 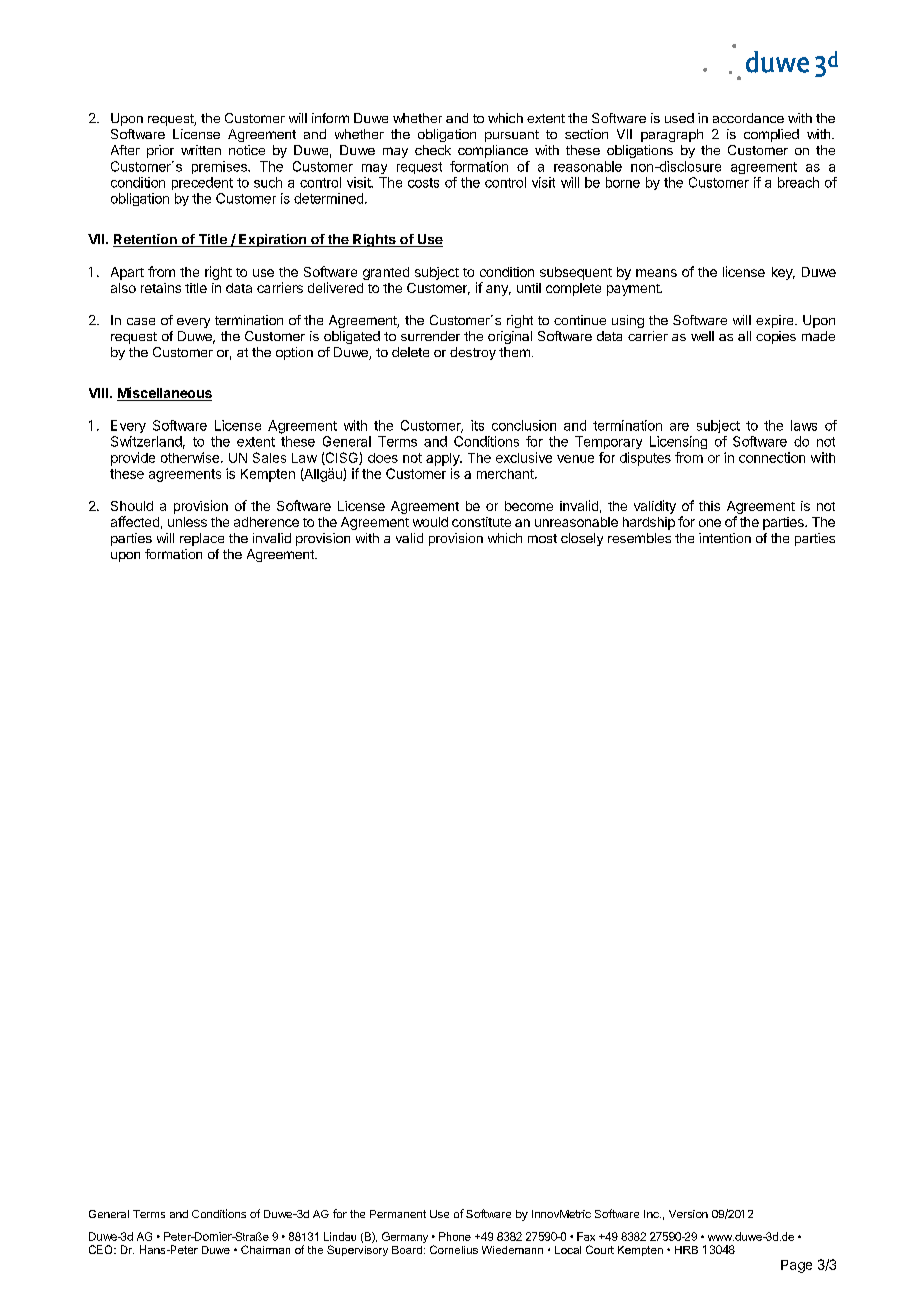 I want to click on Chairman, so click(x=265, y=1249).
